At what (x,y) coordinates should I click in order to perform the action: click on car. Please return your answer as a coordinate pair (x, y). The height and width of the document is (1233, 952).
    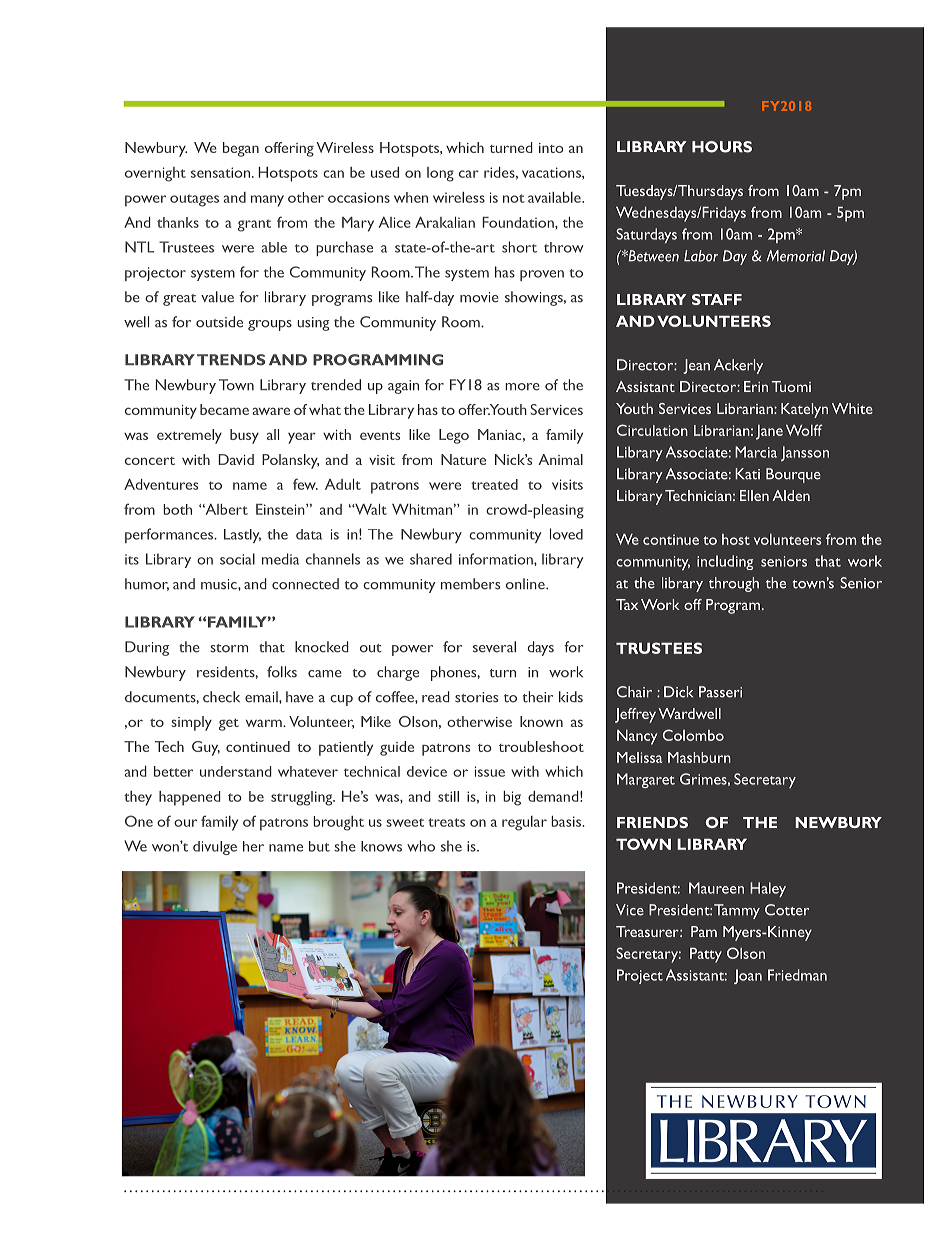
    Looking at the image, I should click on (469, 174).
